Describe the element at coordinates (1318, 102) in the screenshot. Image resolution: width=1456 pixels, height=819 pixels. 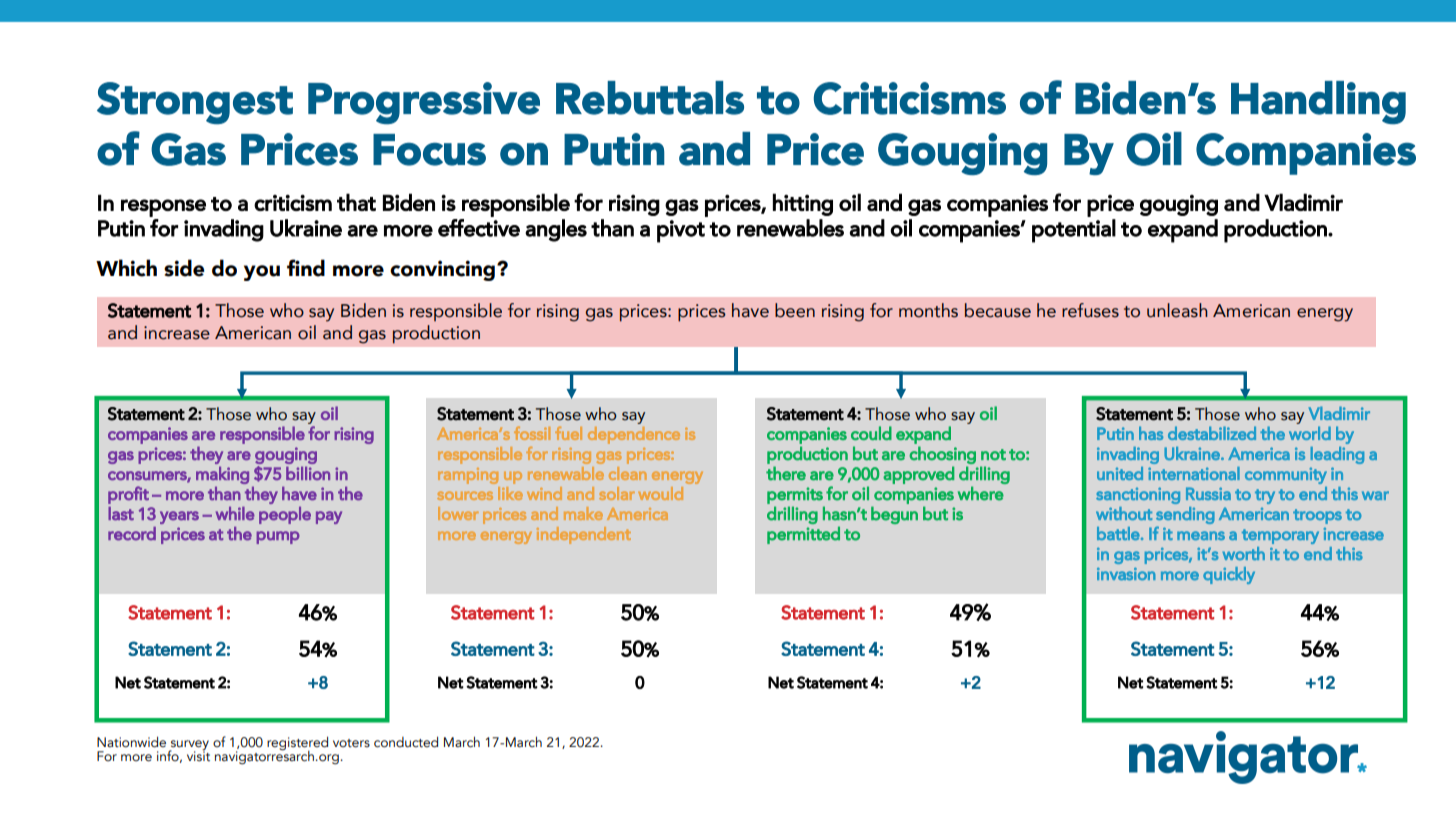
I see `Handling` at that location.
